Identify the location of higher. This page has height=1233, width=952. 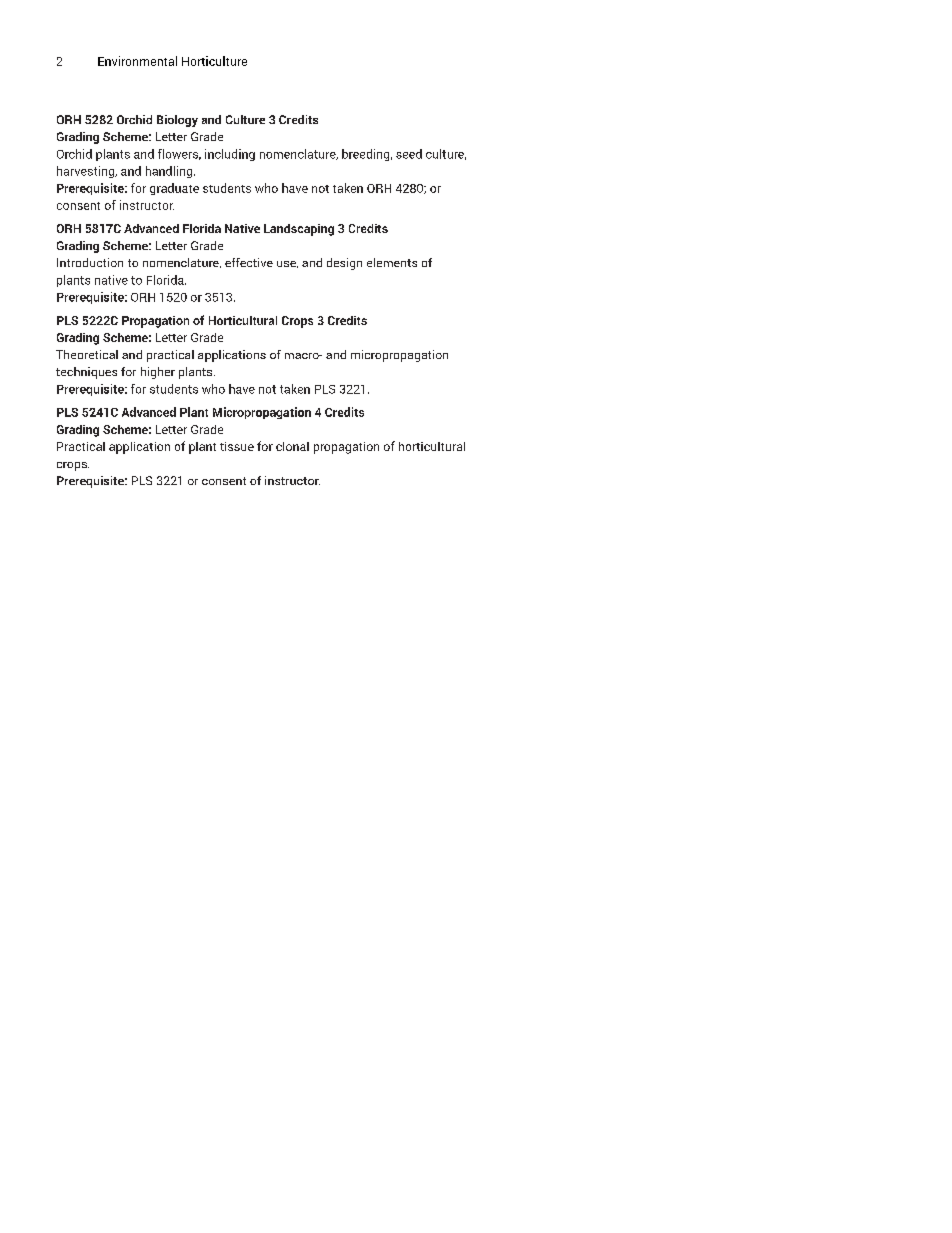
(158, 373).
